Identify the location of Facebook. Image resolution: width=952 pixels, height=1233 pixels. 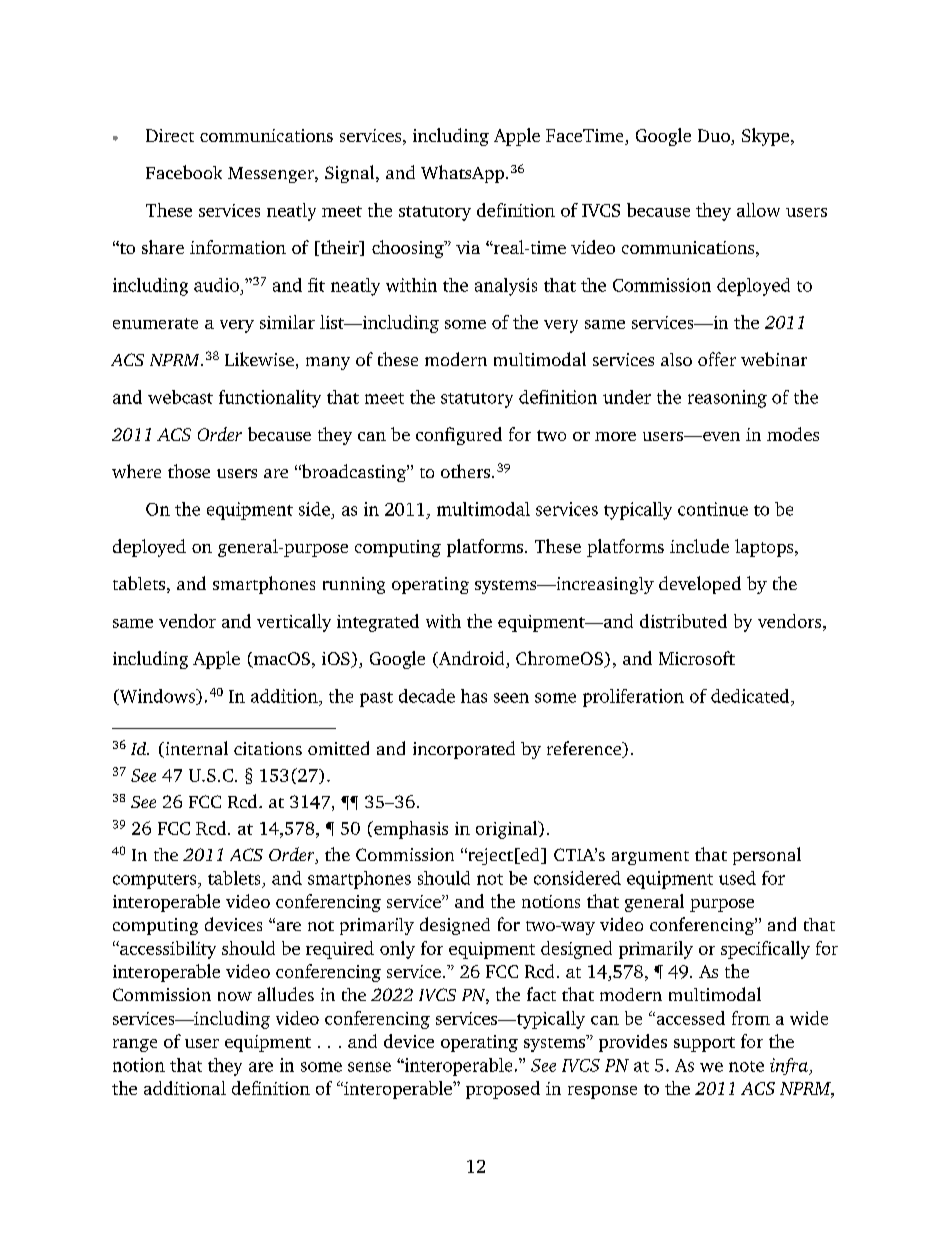
(184, 172).
